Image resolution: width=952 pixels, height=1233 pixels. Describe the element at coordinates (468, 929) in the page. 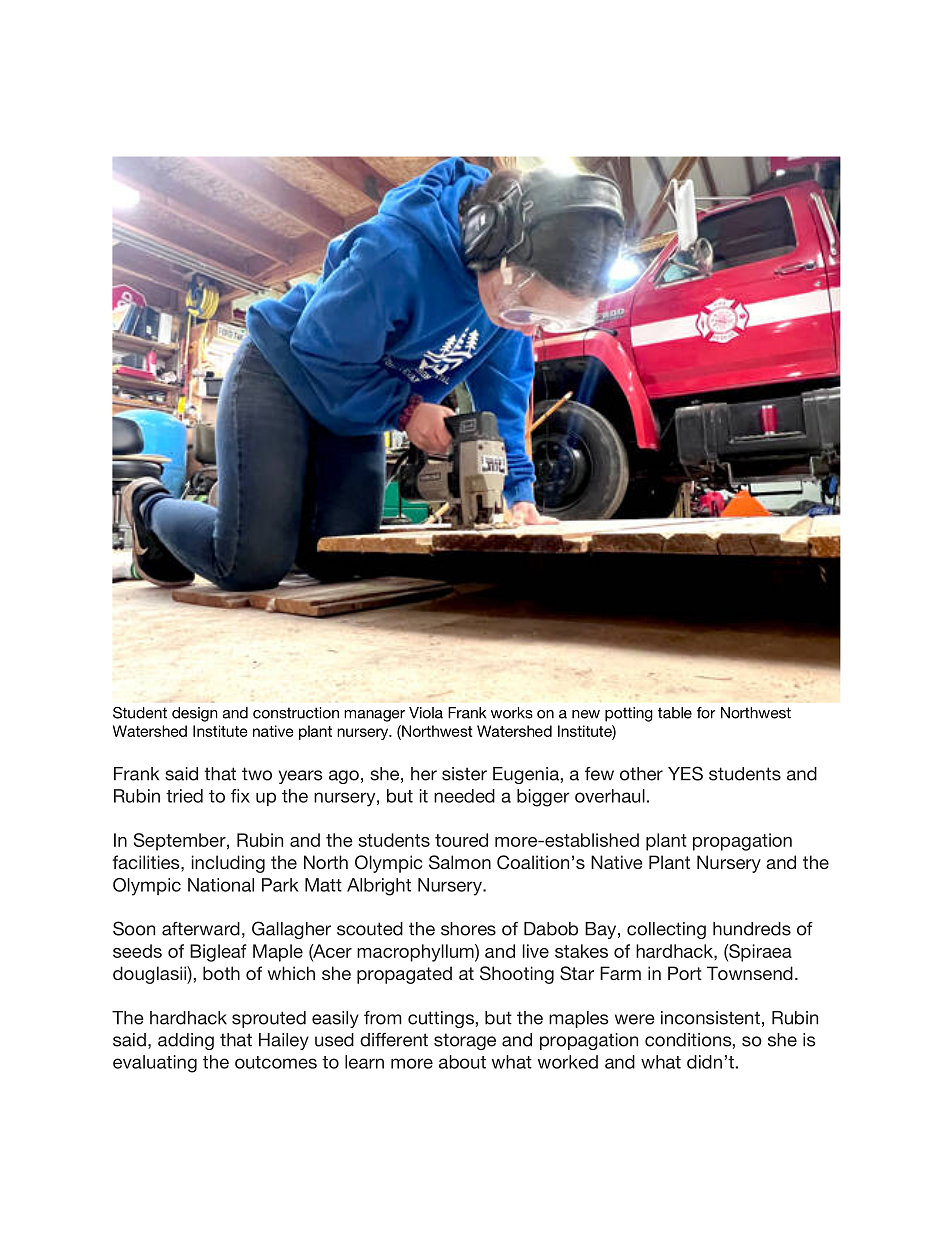

I see `shores` at that location.
